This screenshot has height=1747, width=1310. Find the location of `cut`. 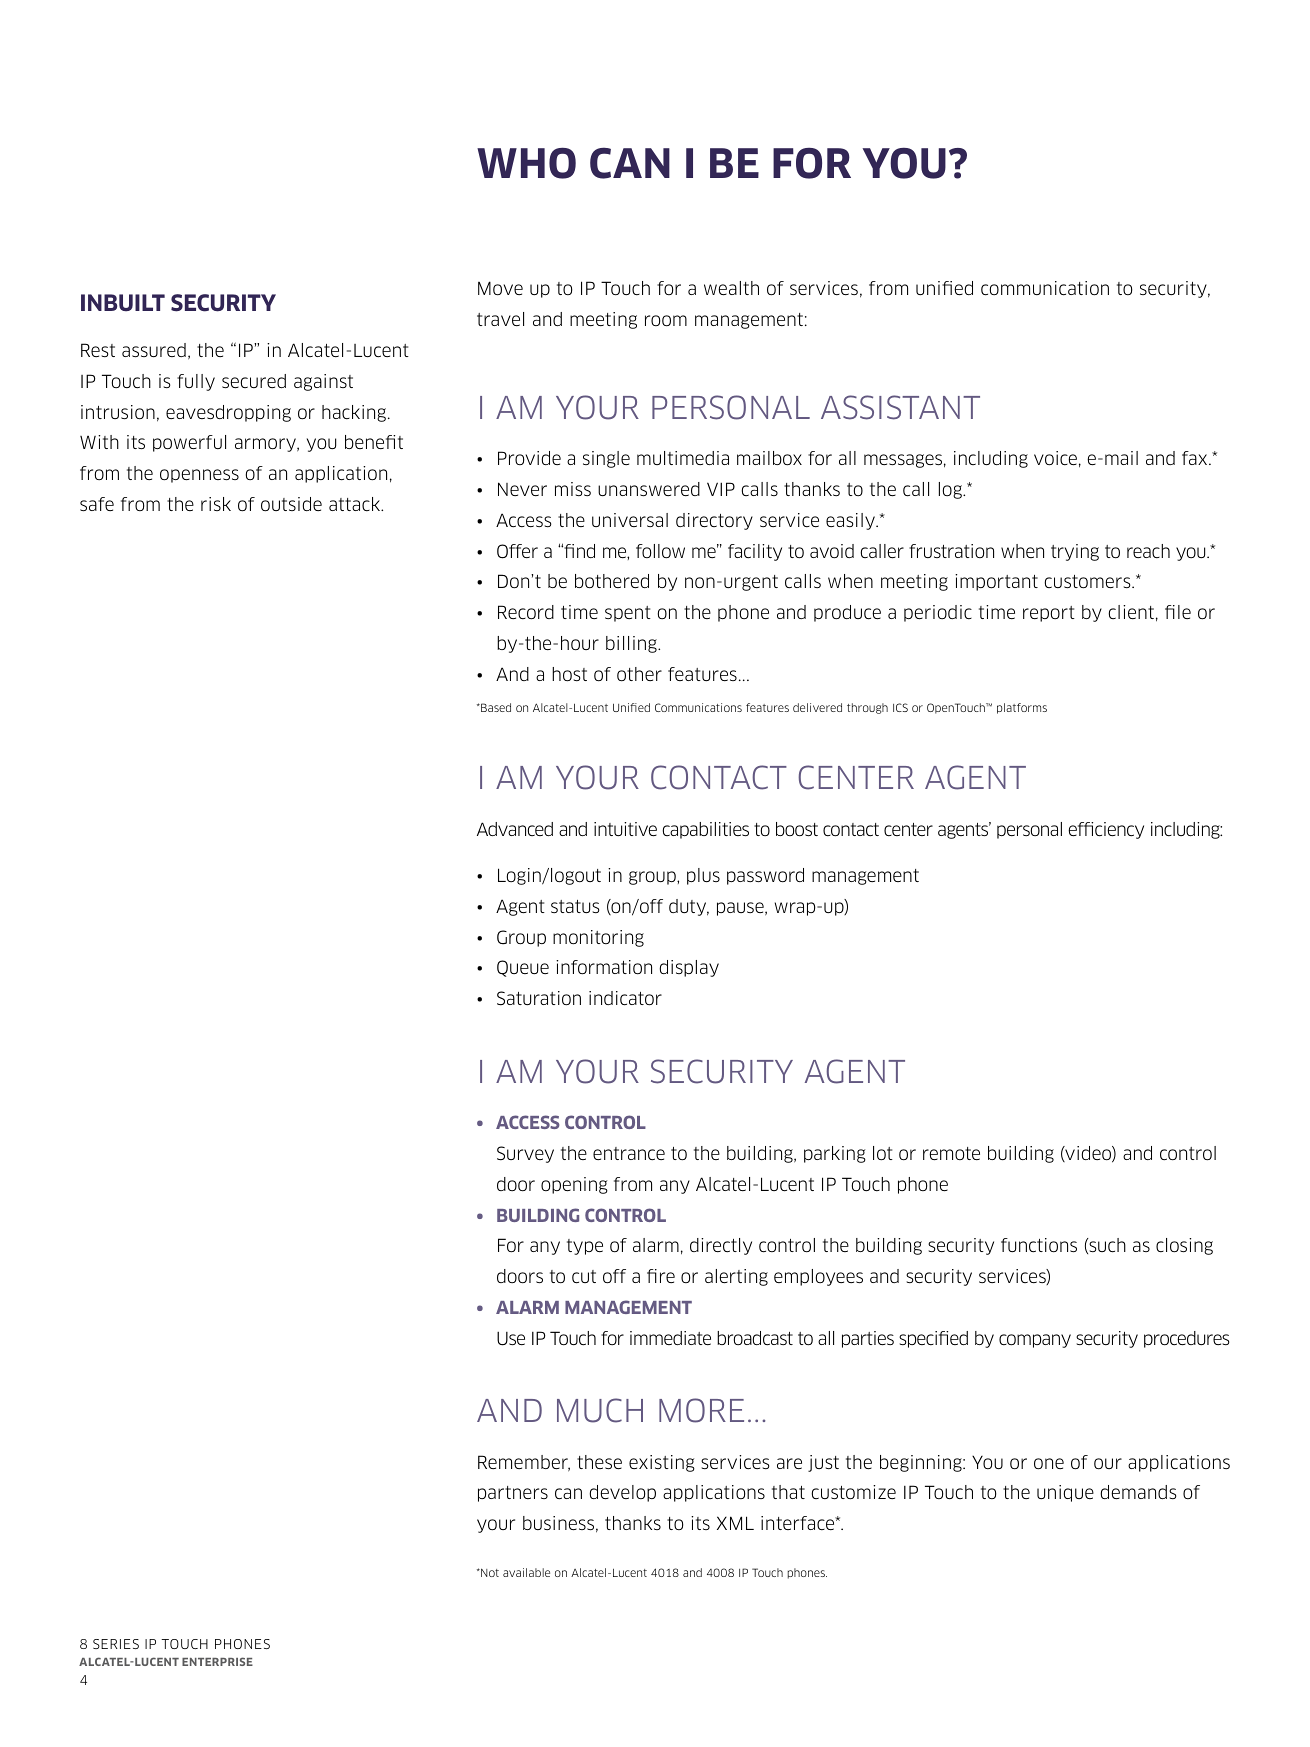

cut is located at coordinates (584, 1277).
